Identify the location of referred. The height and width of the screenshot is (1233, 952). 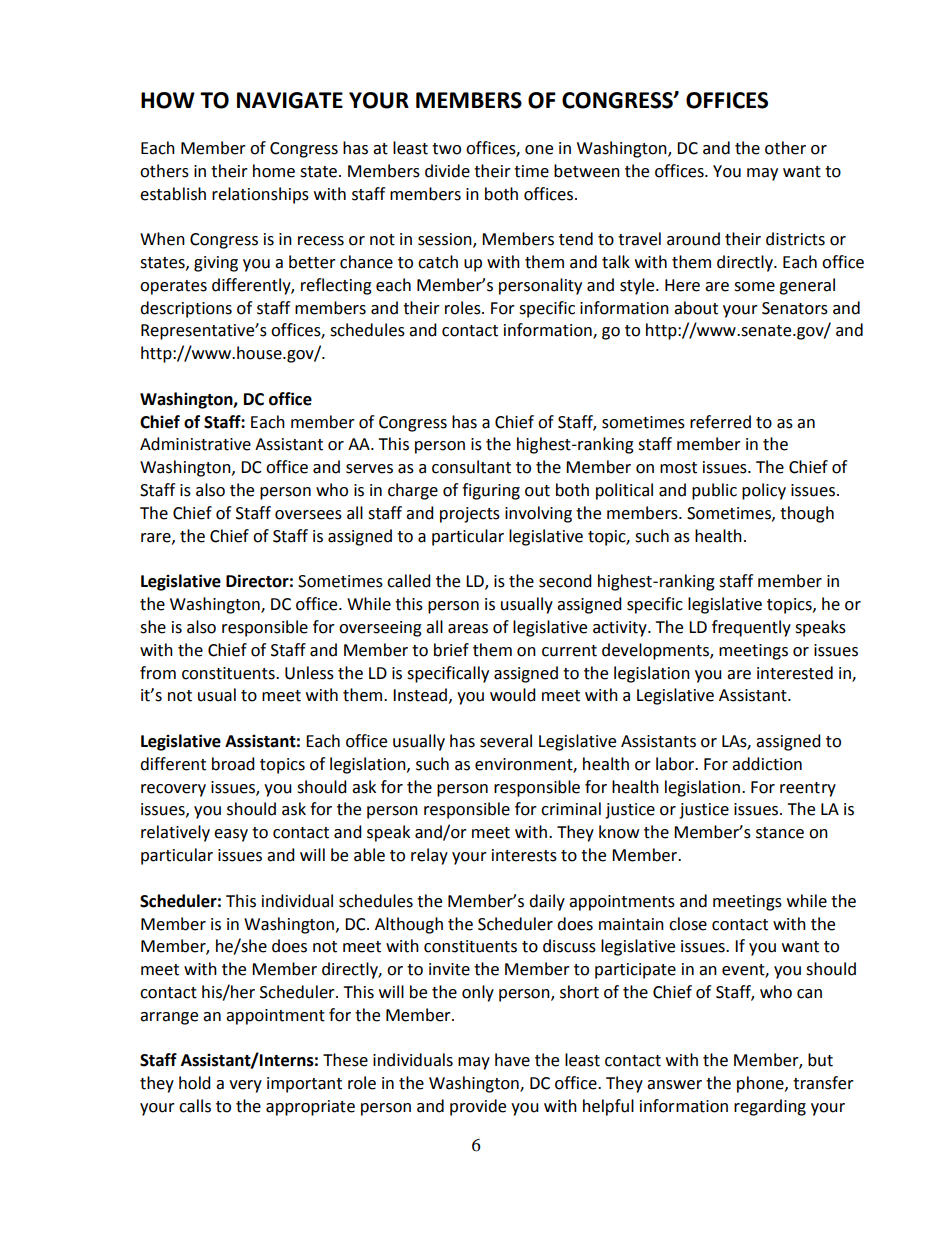
(720, 422).
